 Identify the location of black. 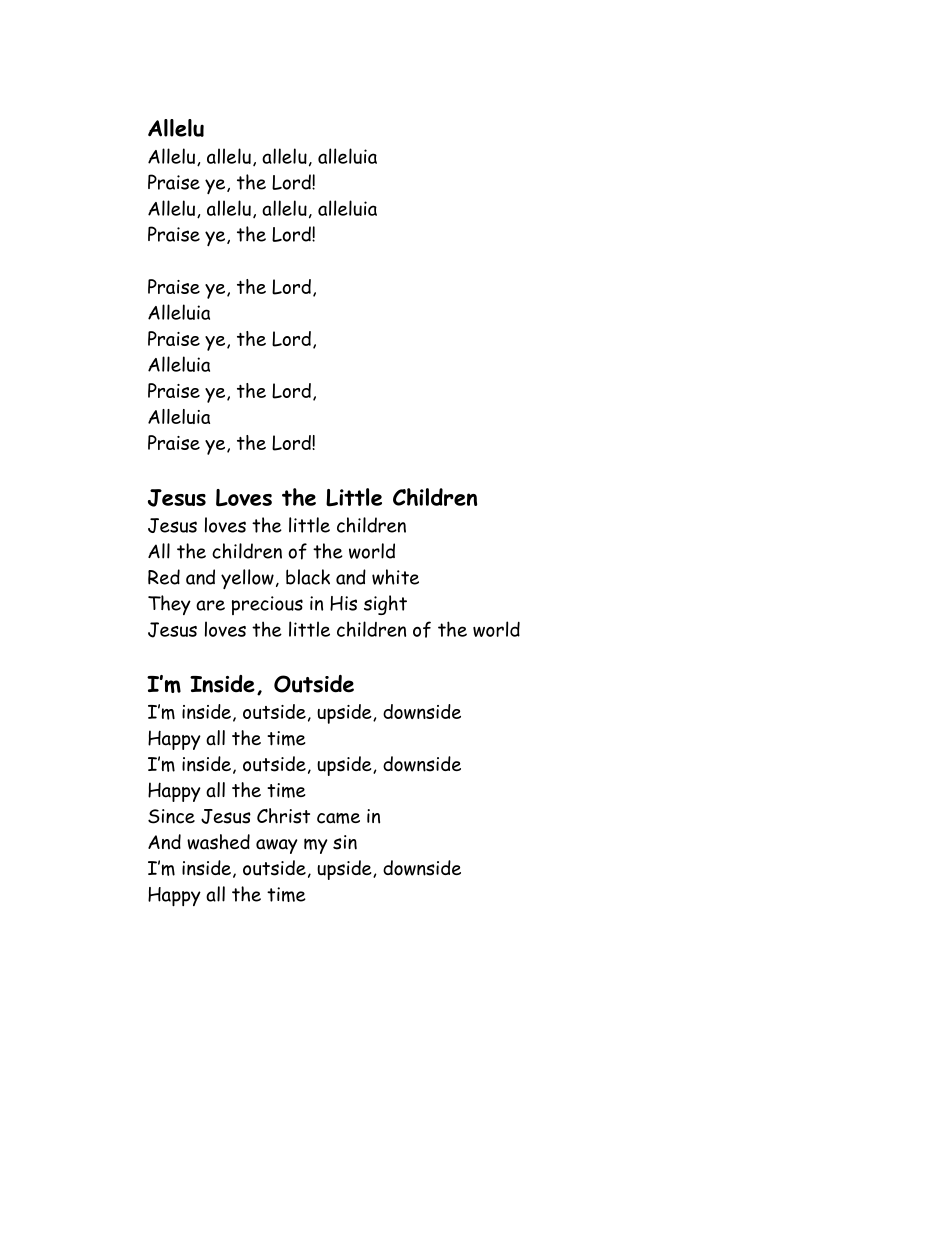
(308, 577).
